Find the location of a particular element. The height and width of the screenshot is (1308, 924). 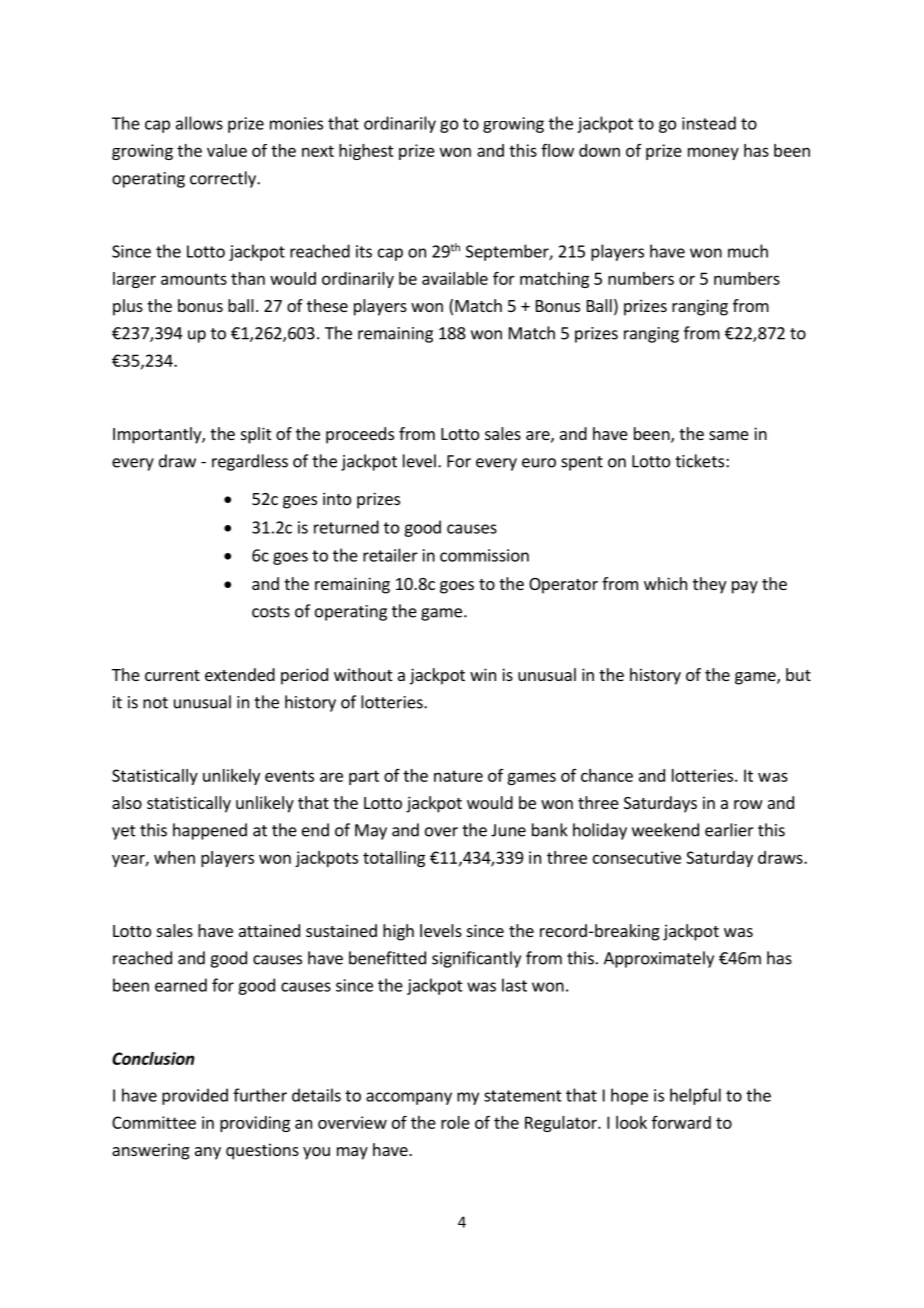

provided is located at coordinates (195, 1096).
